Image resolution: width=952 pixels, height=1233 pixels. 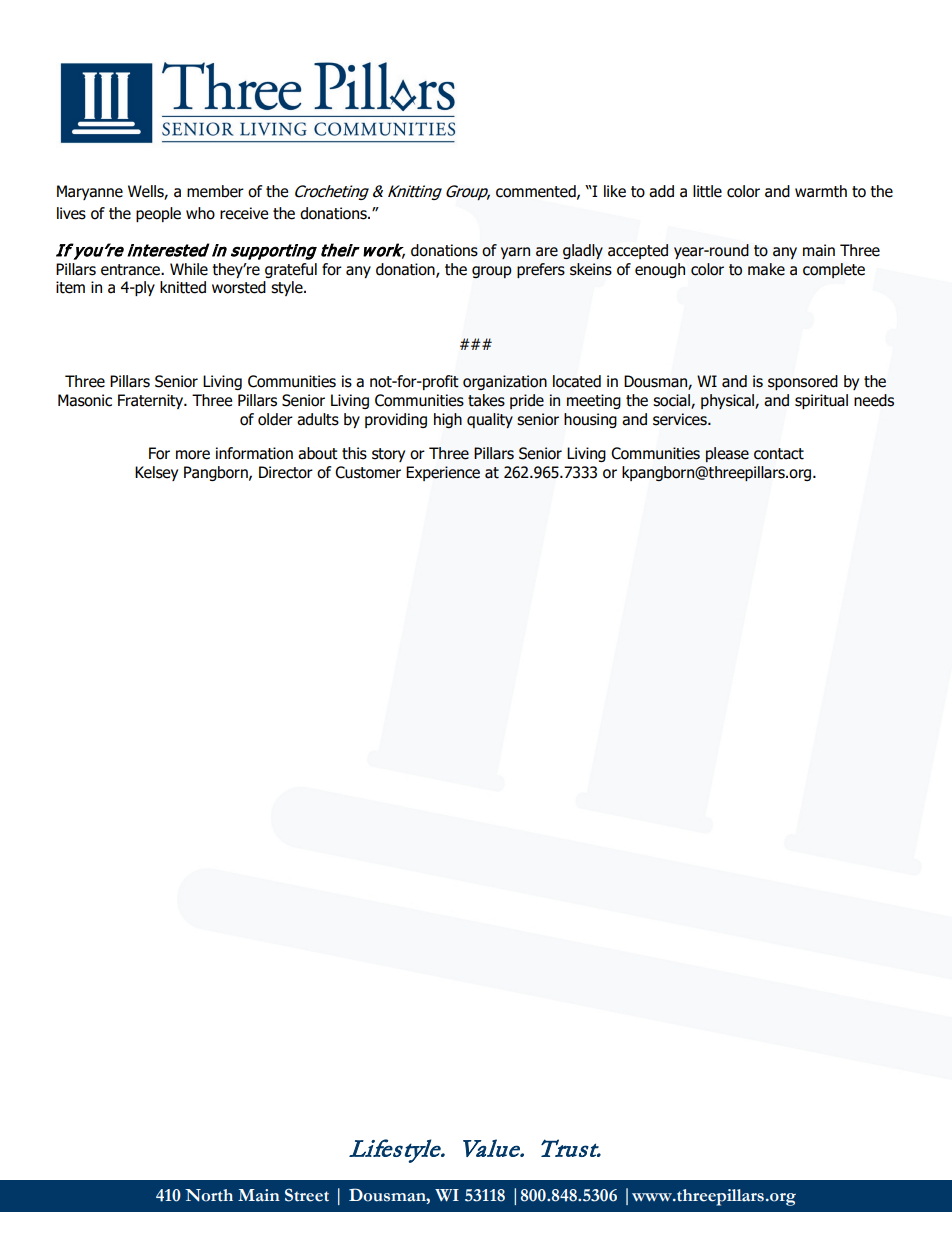 I want to click on services, so click(x=681, y=419).
